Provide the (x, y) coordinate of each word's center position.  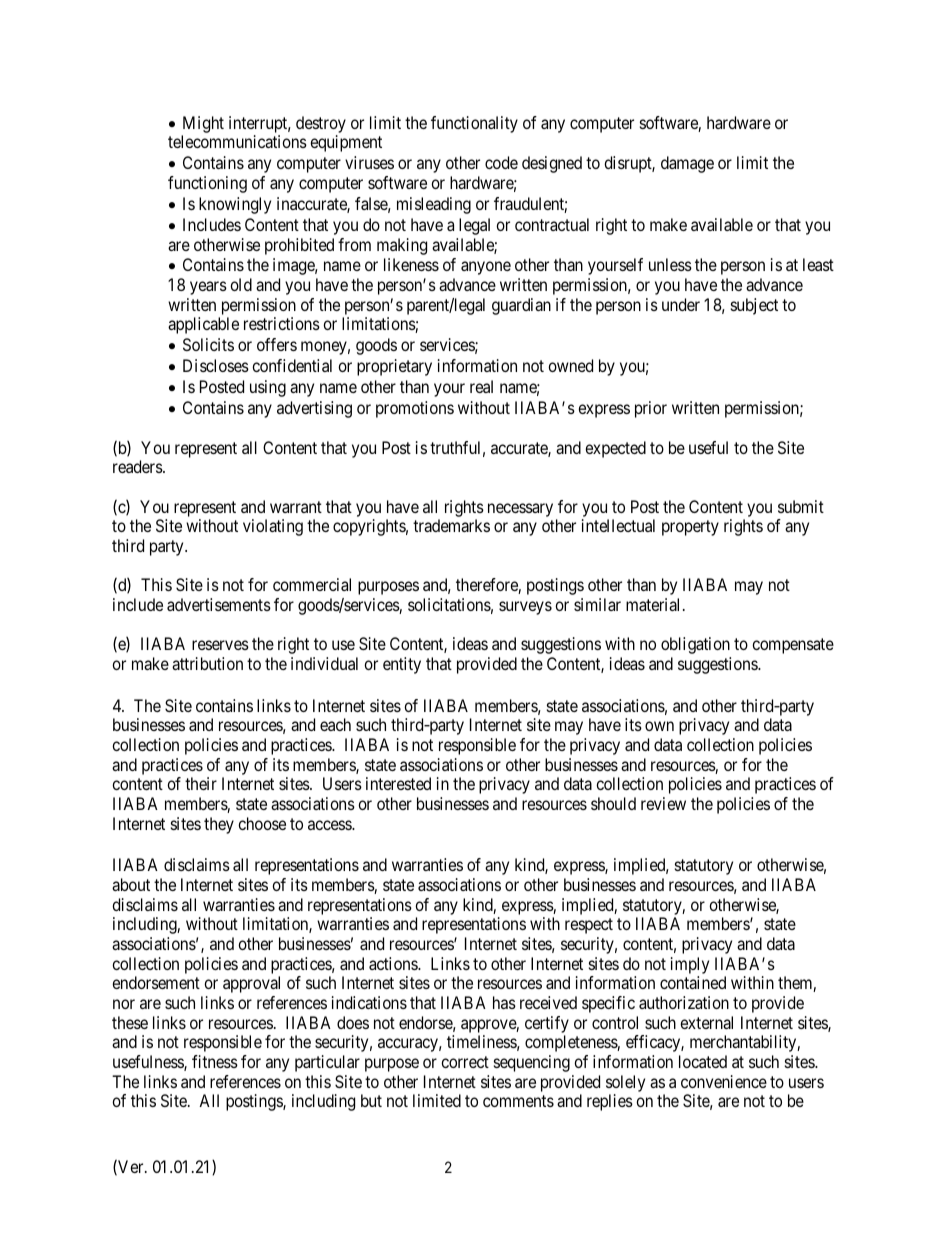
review (663, 803)
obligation (695, 645)
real (481, 386)
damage (687, 164)
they (219, 825)
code (501, 162)
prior (651, 409)
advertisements (219, 604)
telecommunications (237, 141)
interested (398, 783)
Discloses (216, 365)
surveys (525, 608)
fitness (215, 1061)
